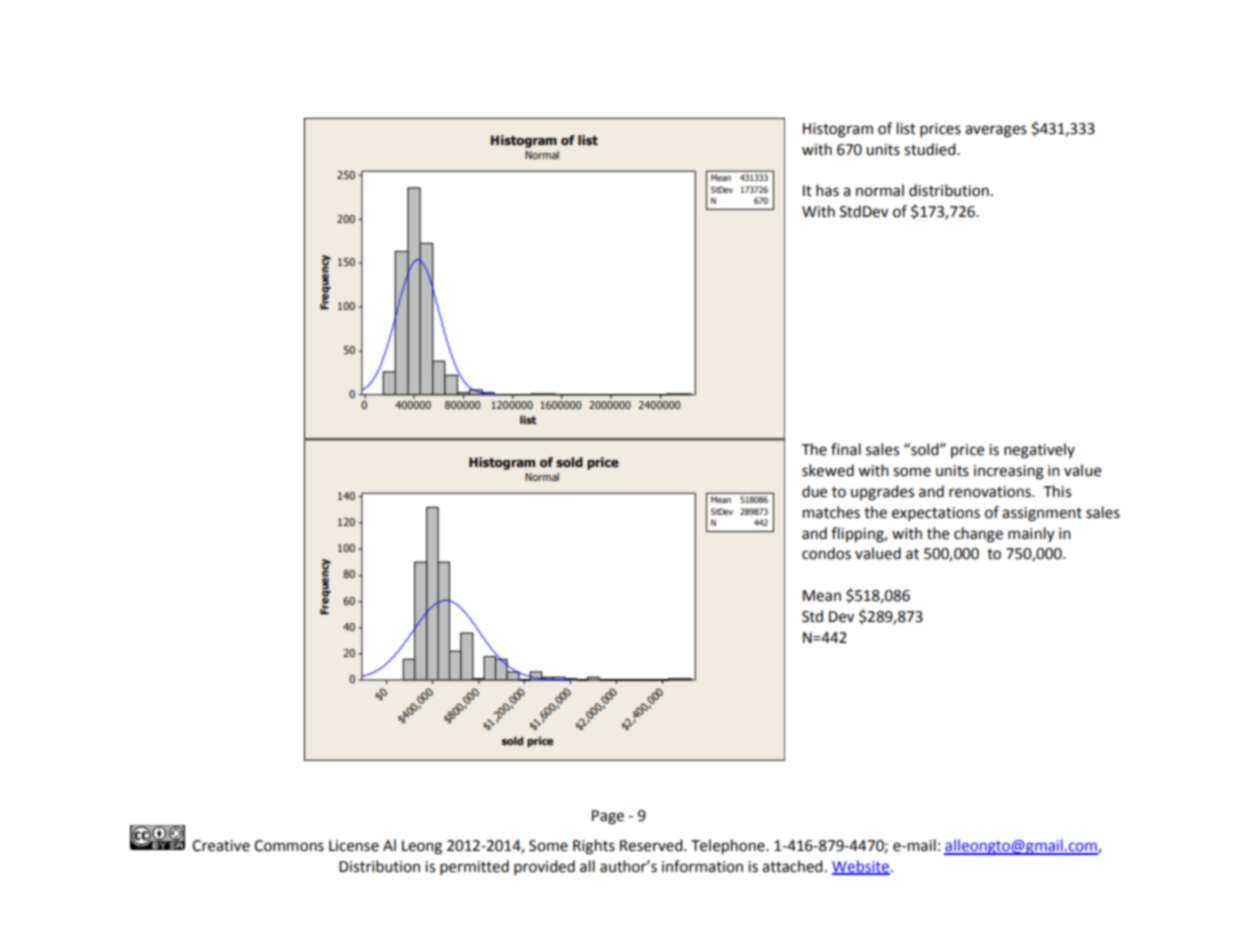 Image resolution: width=1233 pixels, height=952 pixels. Describe the element at coordinates (996, 131) in the screenshot. I see `averages` at that location.
